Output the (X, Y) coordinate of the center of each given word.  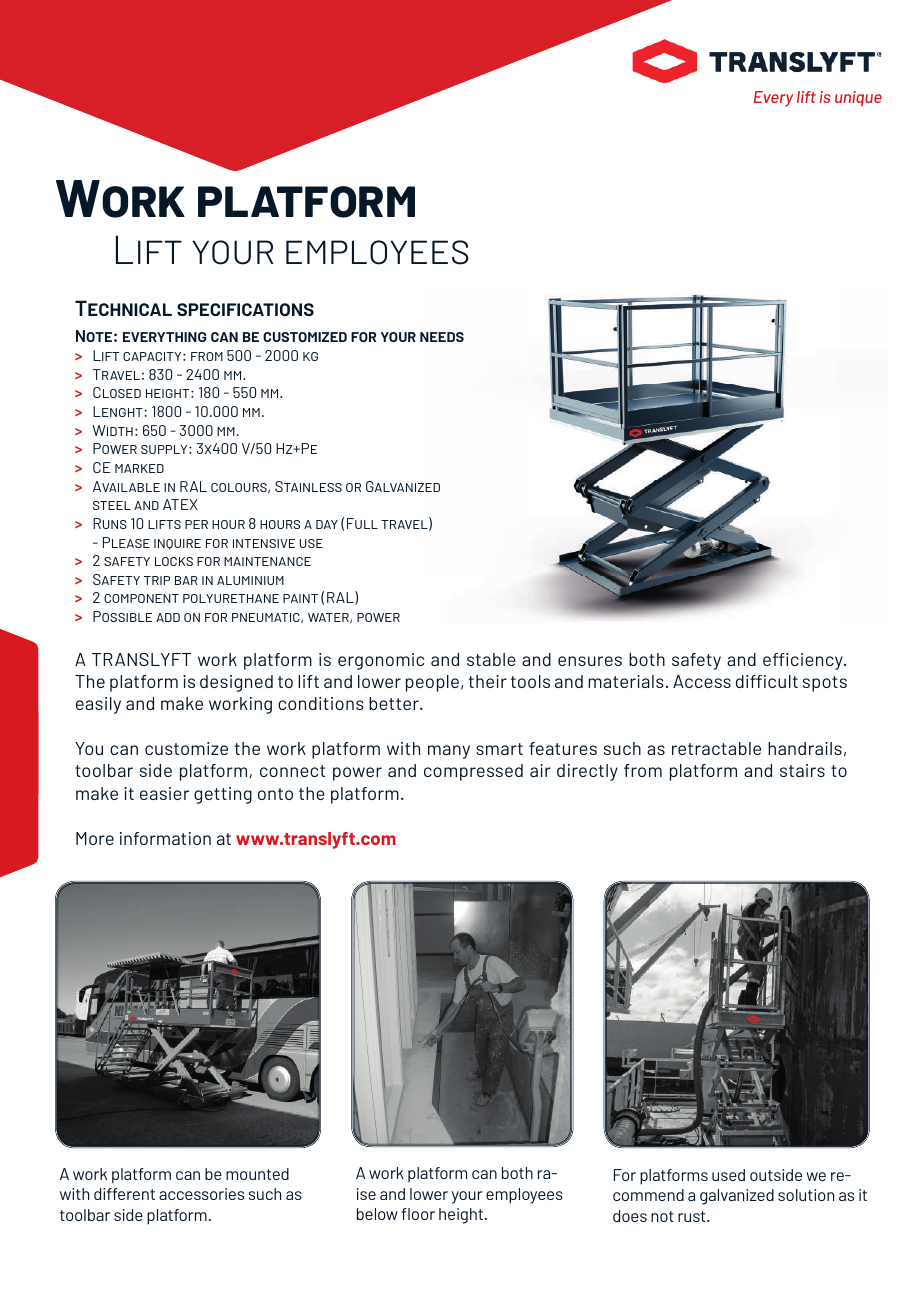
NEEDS (442, 337)
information (165, 838)
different (124, 1194)
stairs (802, 770)
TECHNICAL (123, 308)
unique (858, 98)
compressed (473, 772)
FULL (362, 523)
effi (776, 659)
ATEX (180, 504)
